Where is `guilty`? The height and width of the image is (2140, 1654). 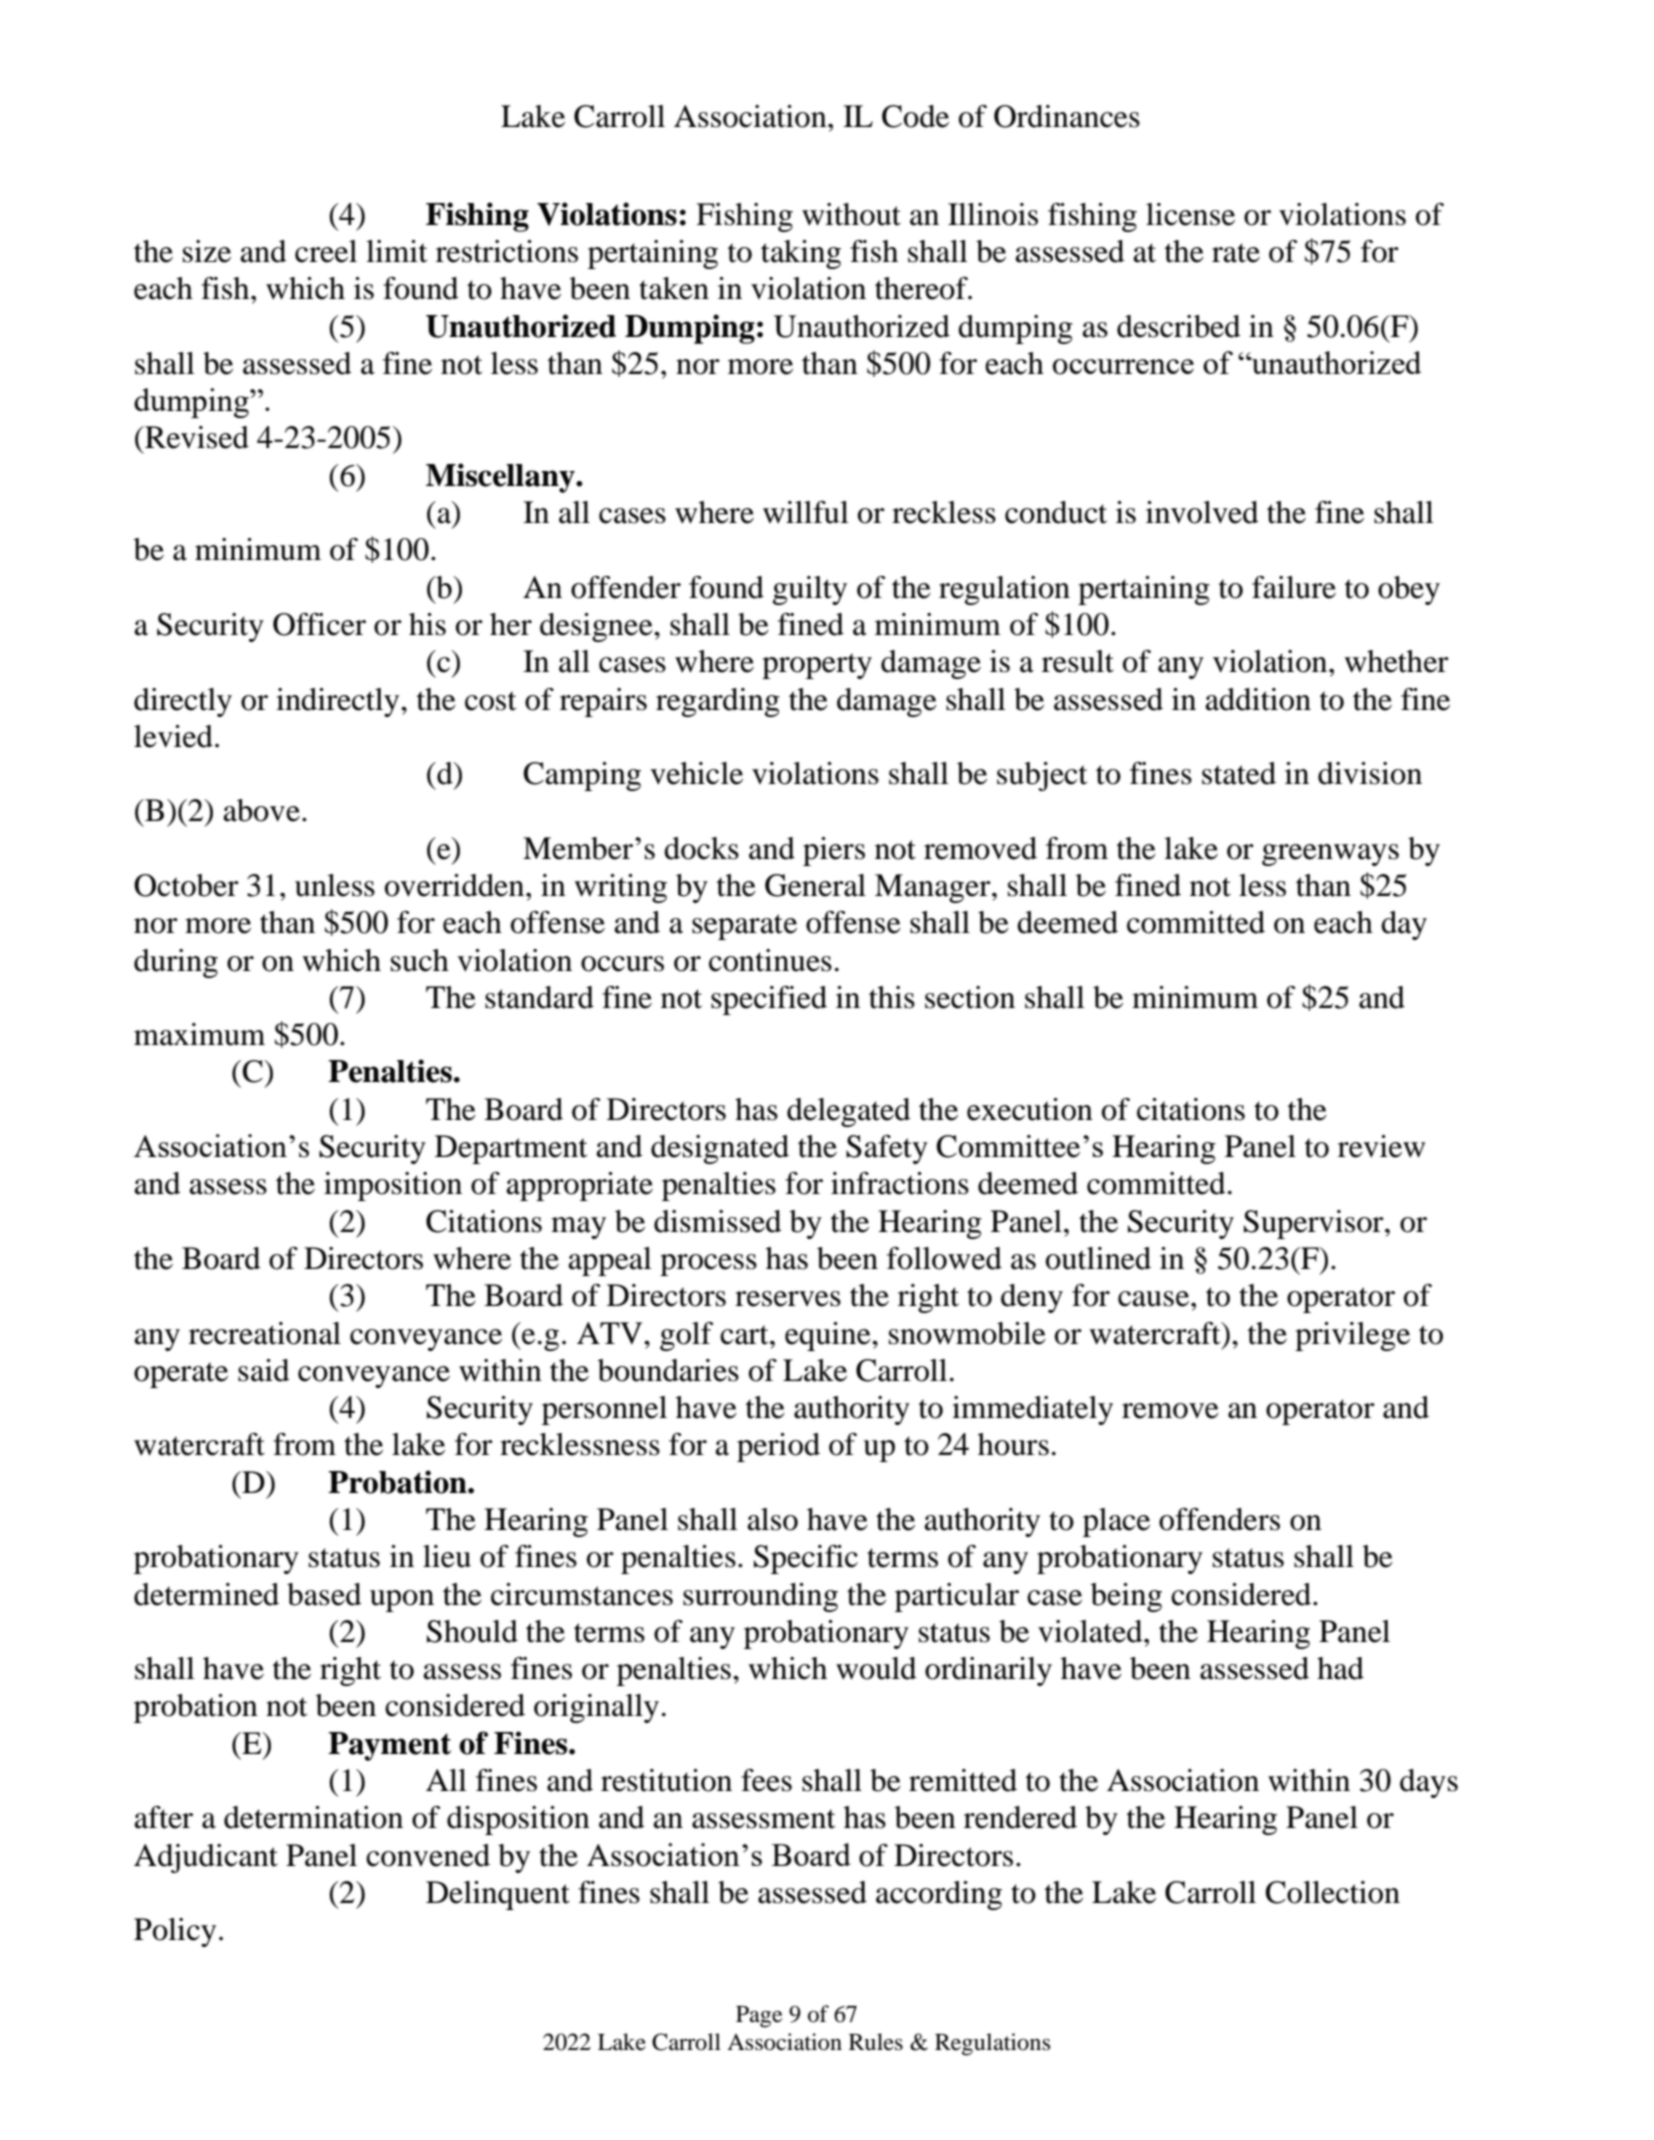 guilty is located at coordinates (810, 590).
